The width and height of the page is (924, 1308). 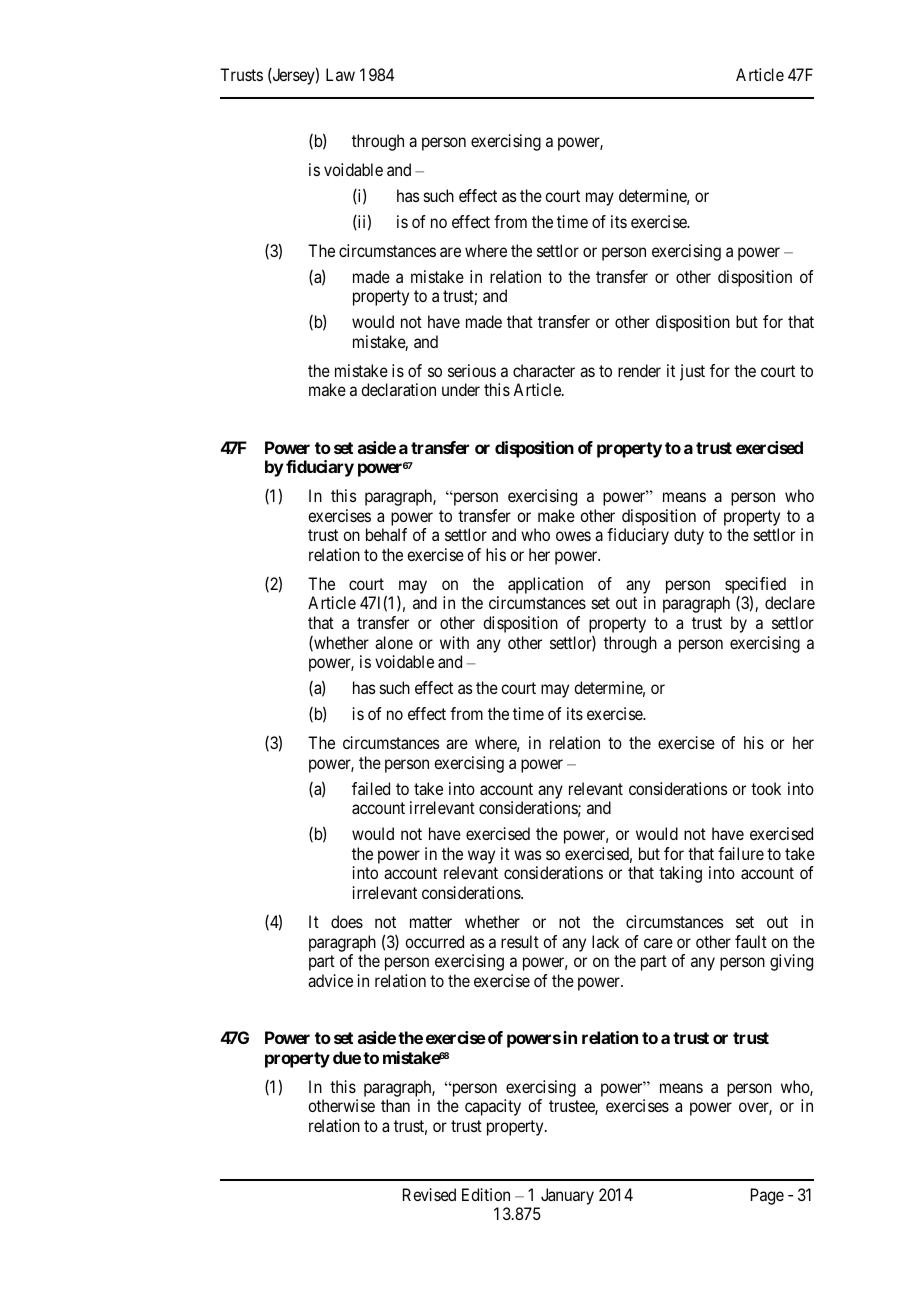 I want to click on application, so click(x=545, y=585).
